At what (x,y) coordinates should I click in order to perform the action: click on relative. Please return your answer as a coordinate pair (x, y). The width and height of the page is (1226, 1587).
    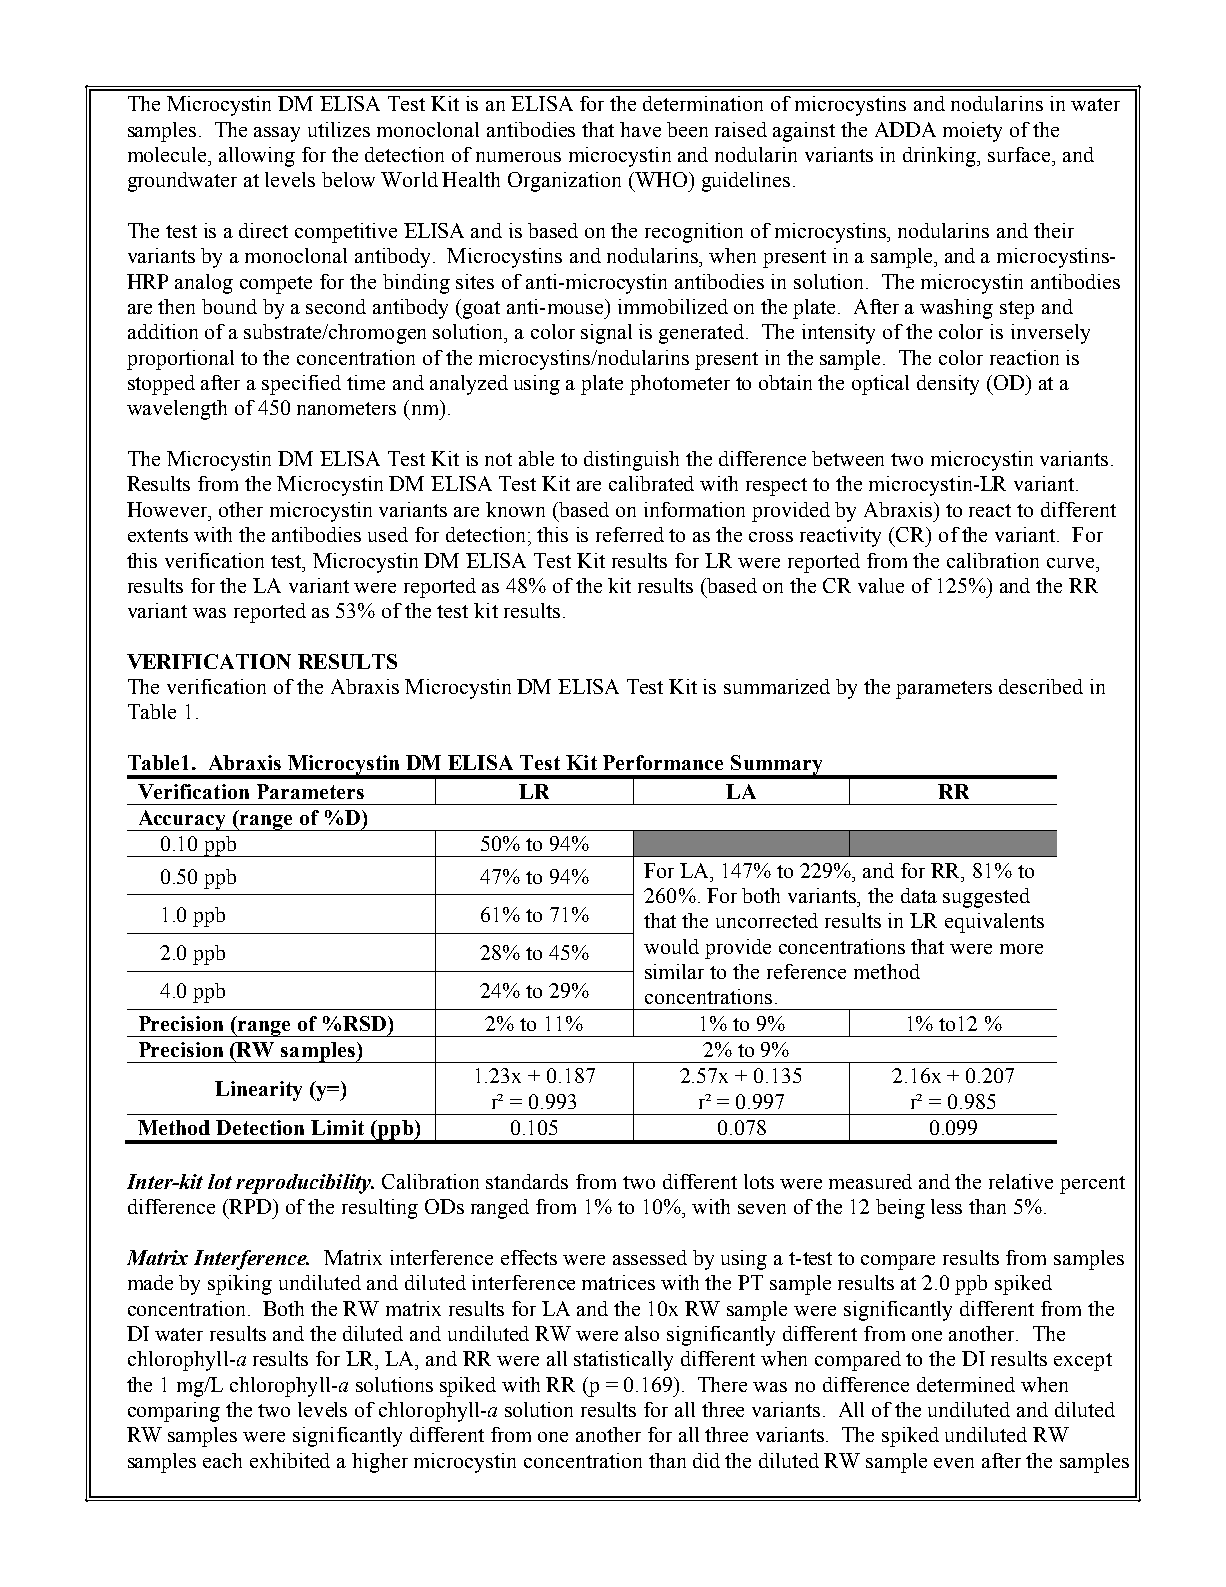
    Looking at the image, I should click on (1021, 1181).
